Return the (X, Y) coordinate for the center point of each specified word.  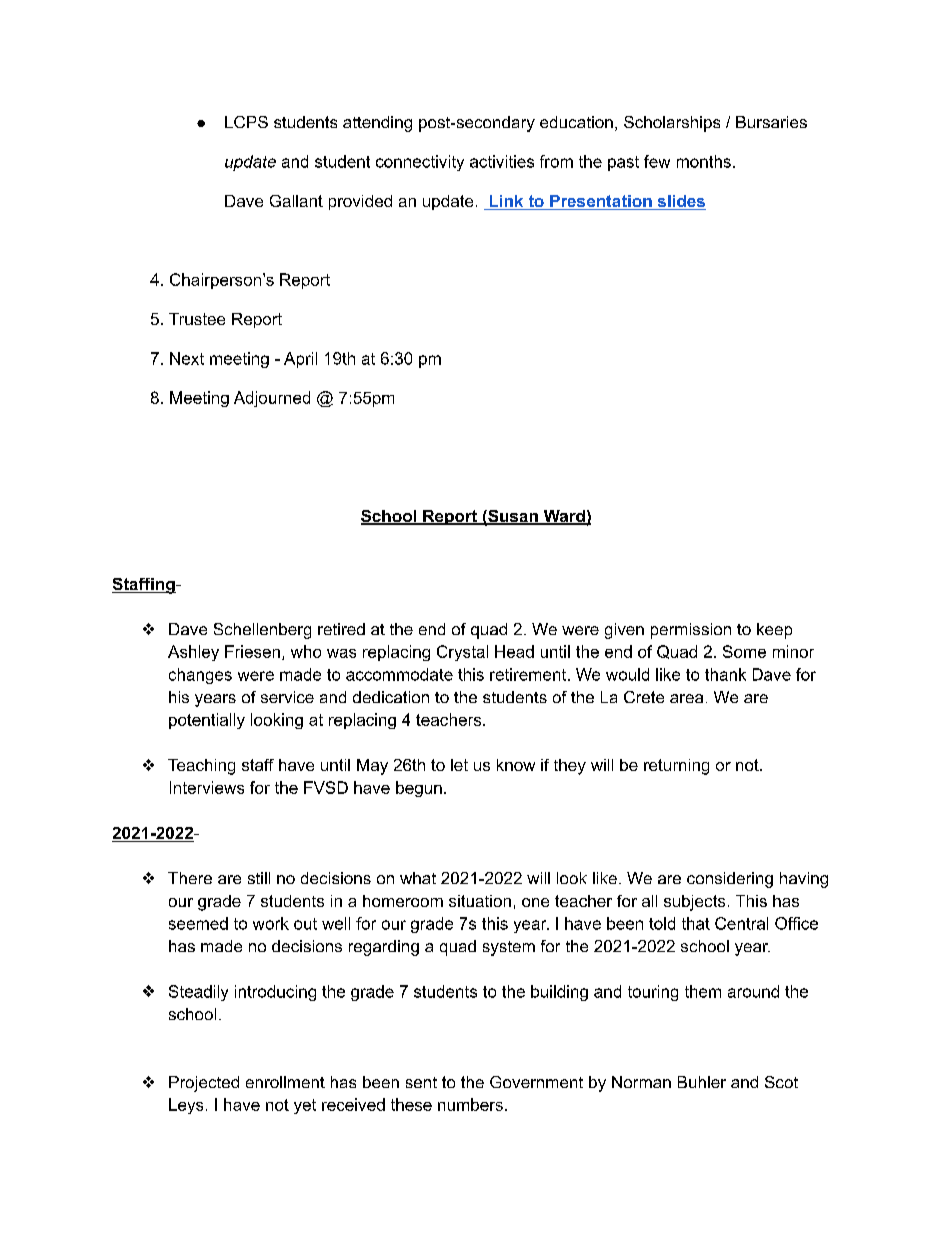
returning (676, 767)
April (300, 360)
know (516, 765)
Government (536, 1082)
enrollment (285, 1082)
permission (691, 631)
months (704, 161)
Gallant (296, 201)
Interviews (207, 787)
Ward (564, 517)
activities (502, 161)
